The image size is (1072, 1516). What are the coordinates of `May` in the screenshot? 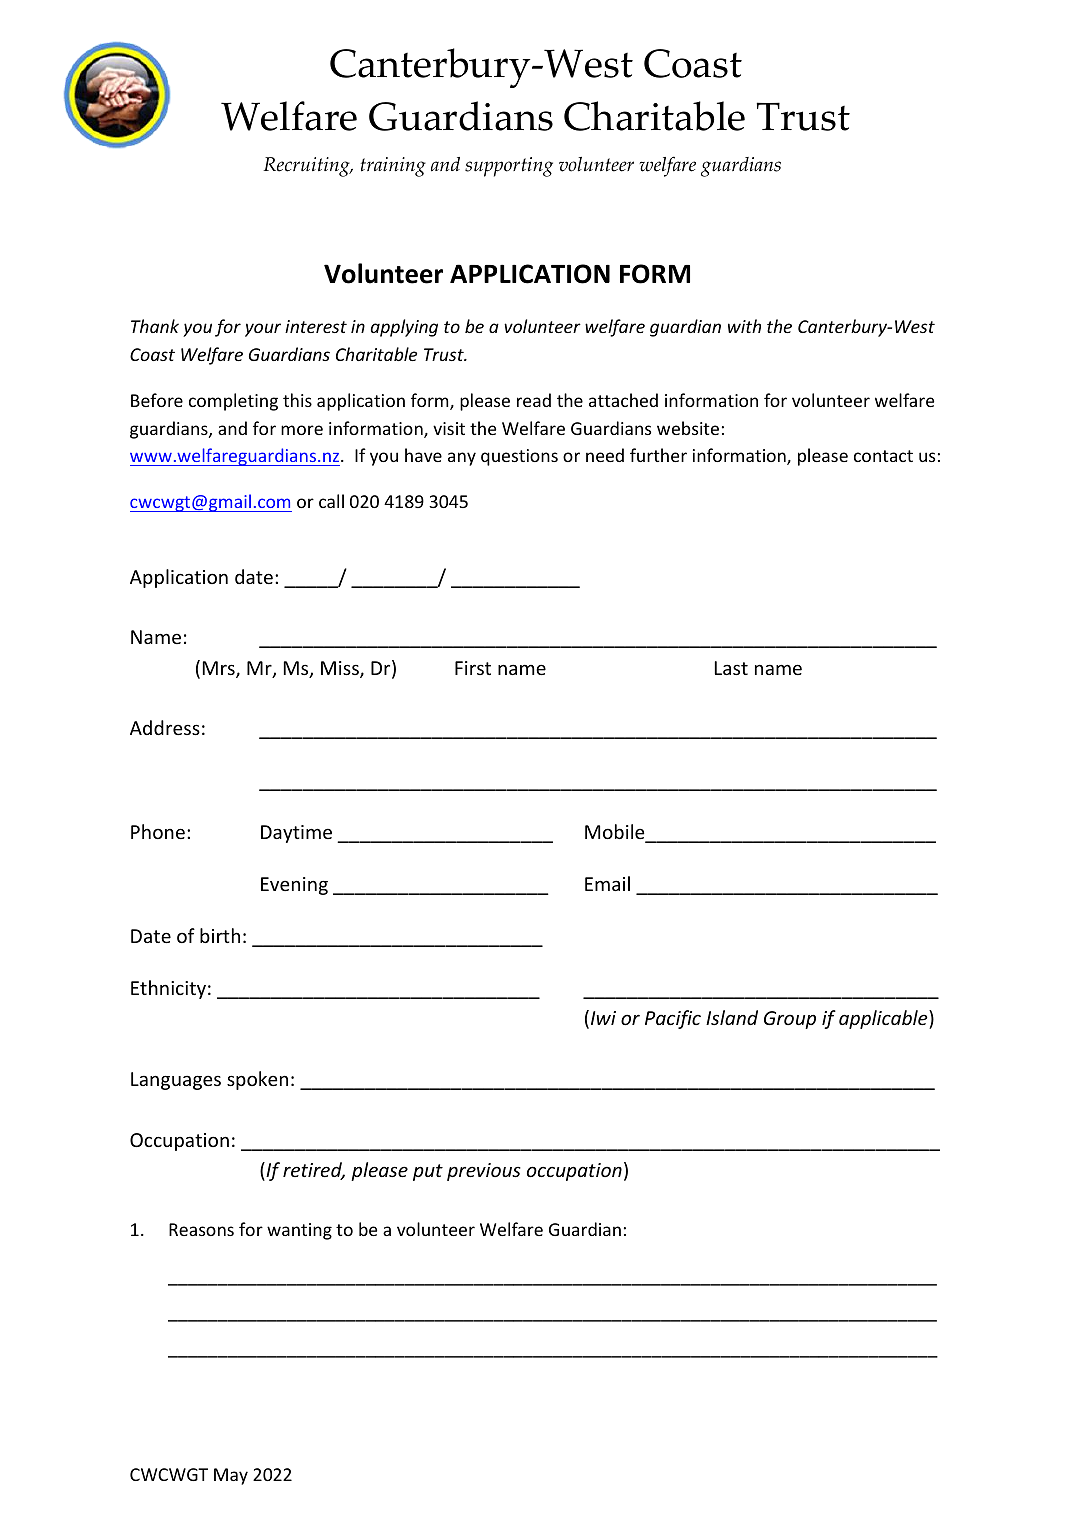 It's located at (231, 1476).
